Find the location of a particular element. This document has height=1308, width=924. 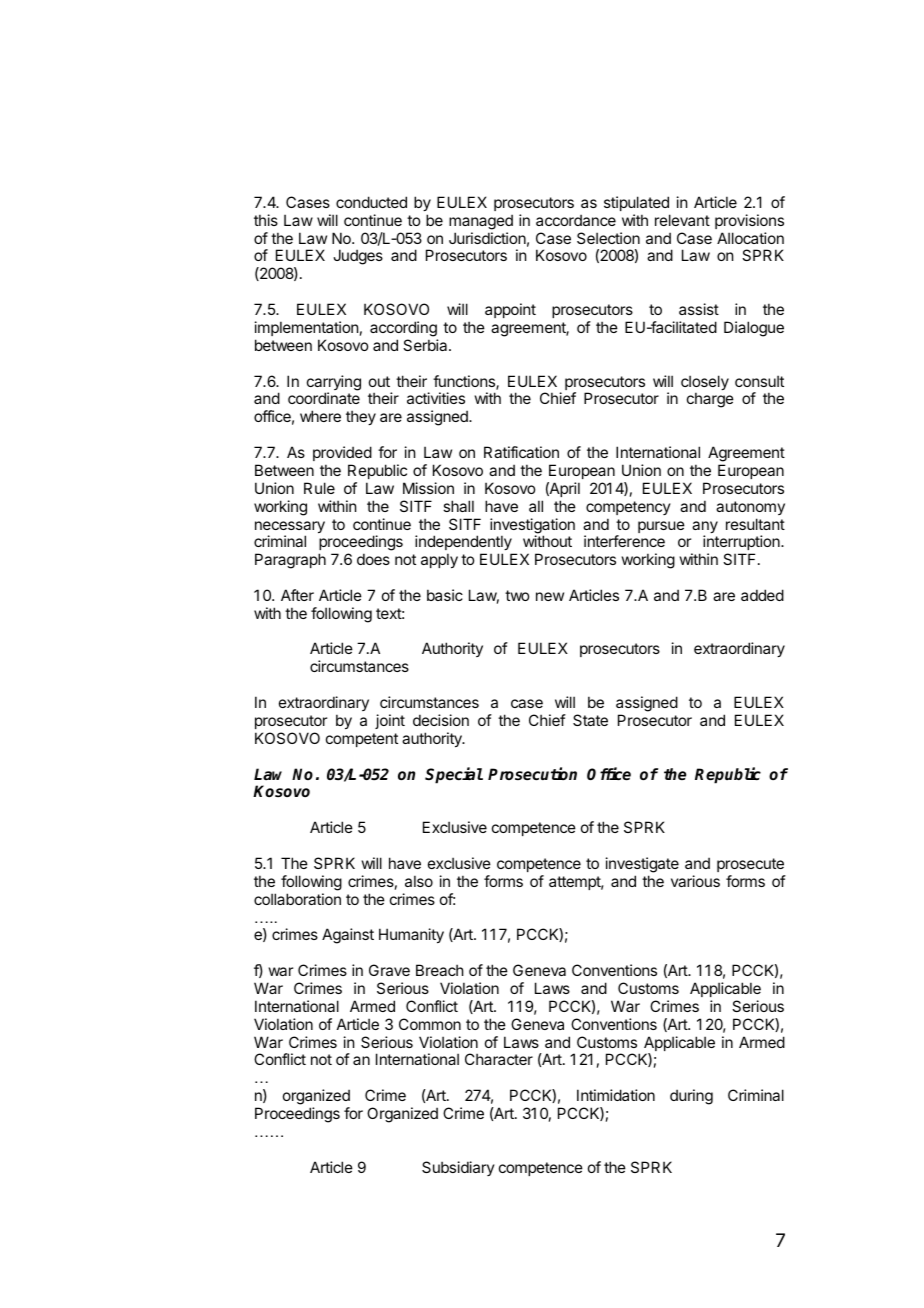

Subsidiary is located at coordinates (458, 1168).
